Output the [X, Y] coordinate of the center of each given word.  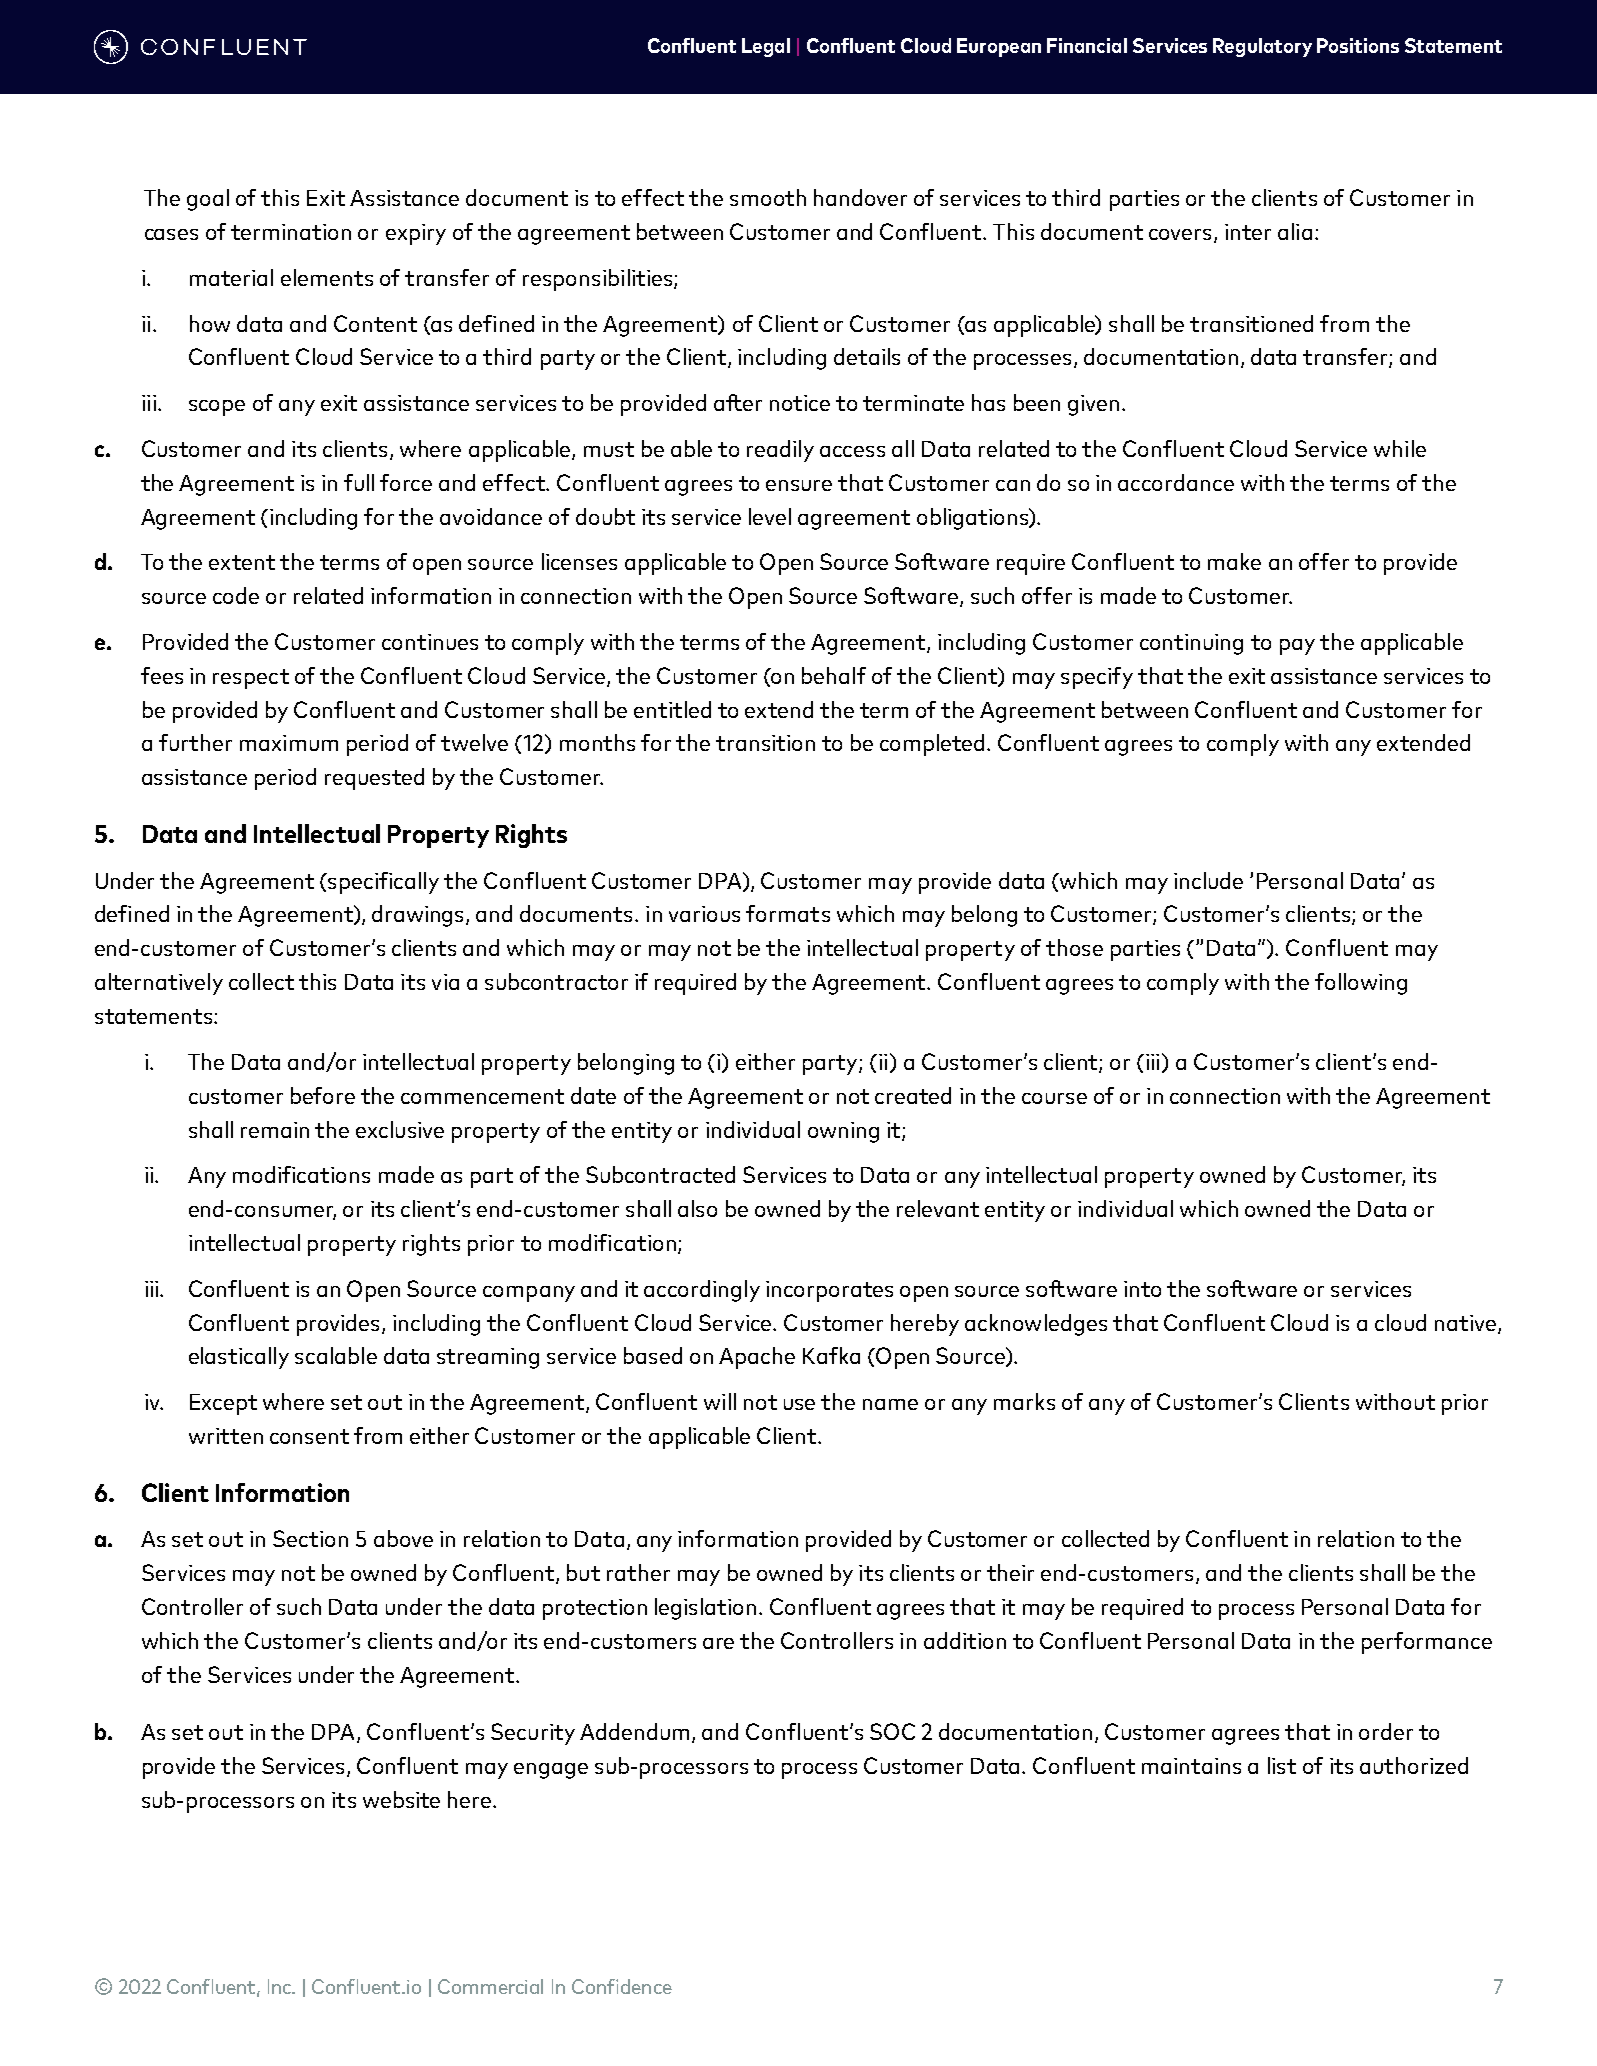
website [401, 1799]
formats [788, 913]
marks [1024, 1401]
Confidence [622, 1986]
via [445, 982]
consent [309, 1436]
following [1361, 984]
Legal [766, 47]
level [770, 516]
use [799, 1404]
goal [208, 200]
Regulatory [1262, 47]
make [1234, 561]
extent [242, 562]
